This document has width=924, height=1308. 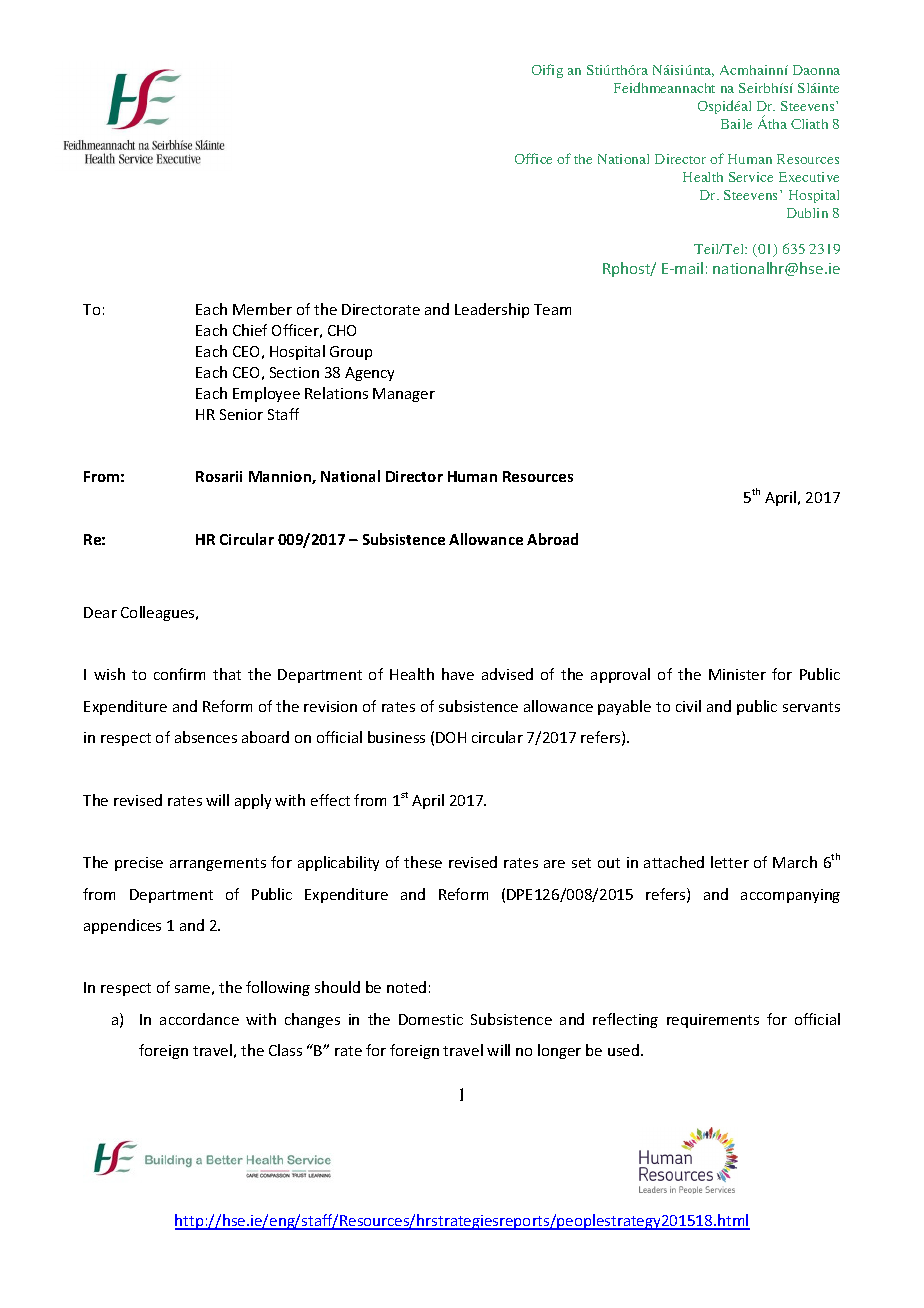 I want to click on Senior, so click(x=241, y=414).
